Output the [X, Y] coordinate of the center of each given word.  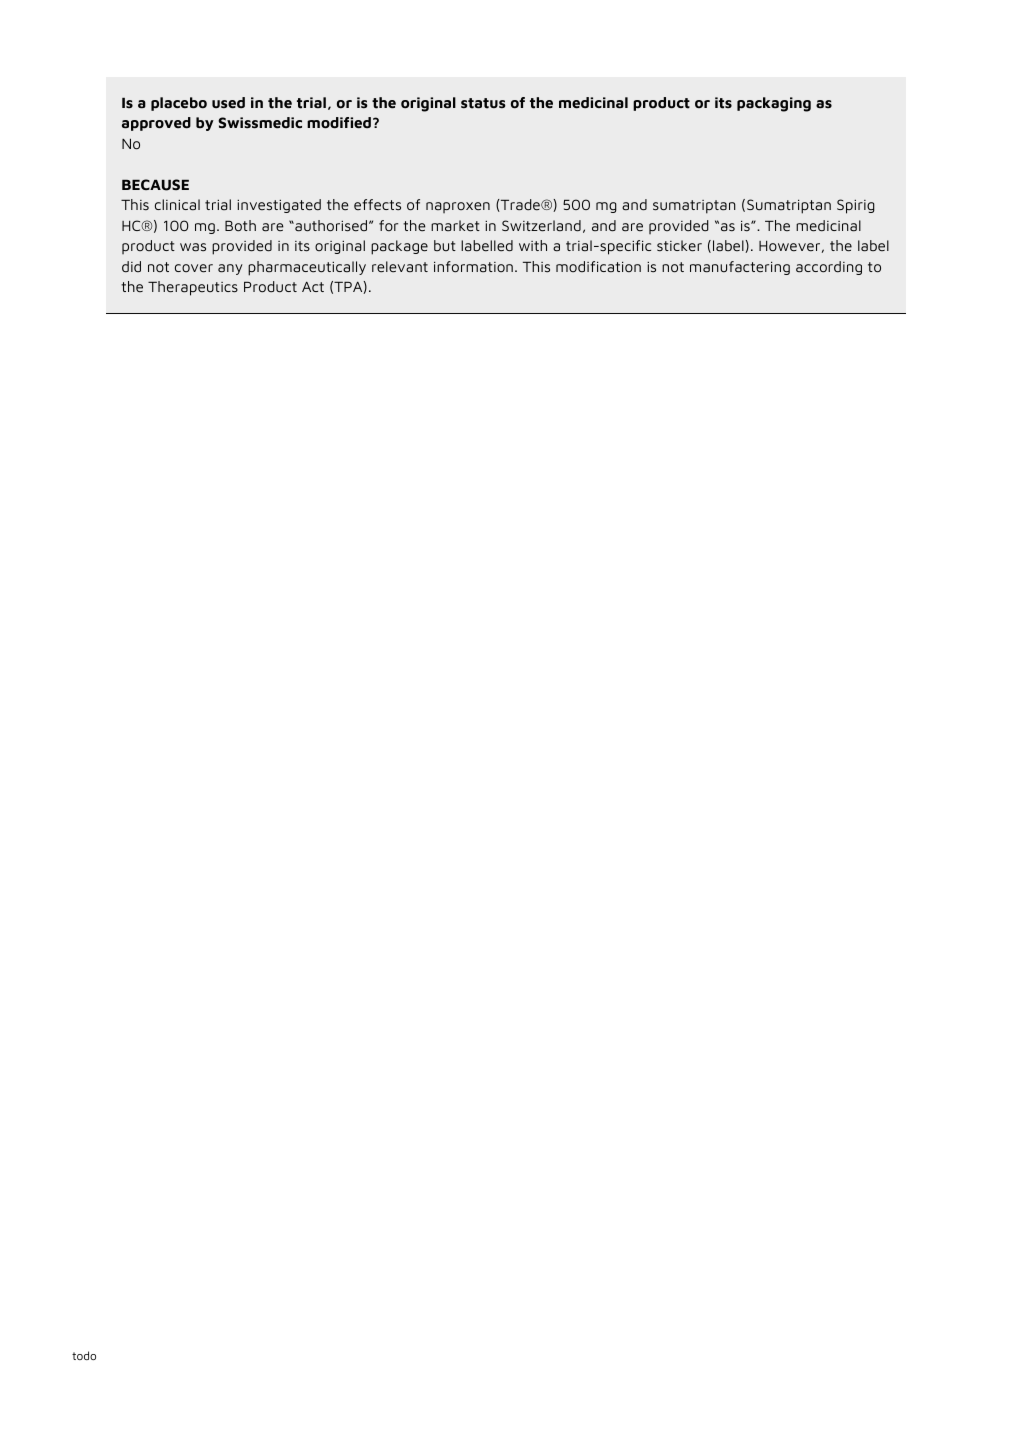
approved [156, 124]
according [829, 268]
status [483, 103]
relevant [400, 267]
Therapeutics [193, 288]
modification [598, 267]
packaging [774, 104]
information [473, 267]
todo [84, 1355]
